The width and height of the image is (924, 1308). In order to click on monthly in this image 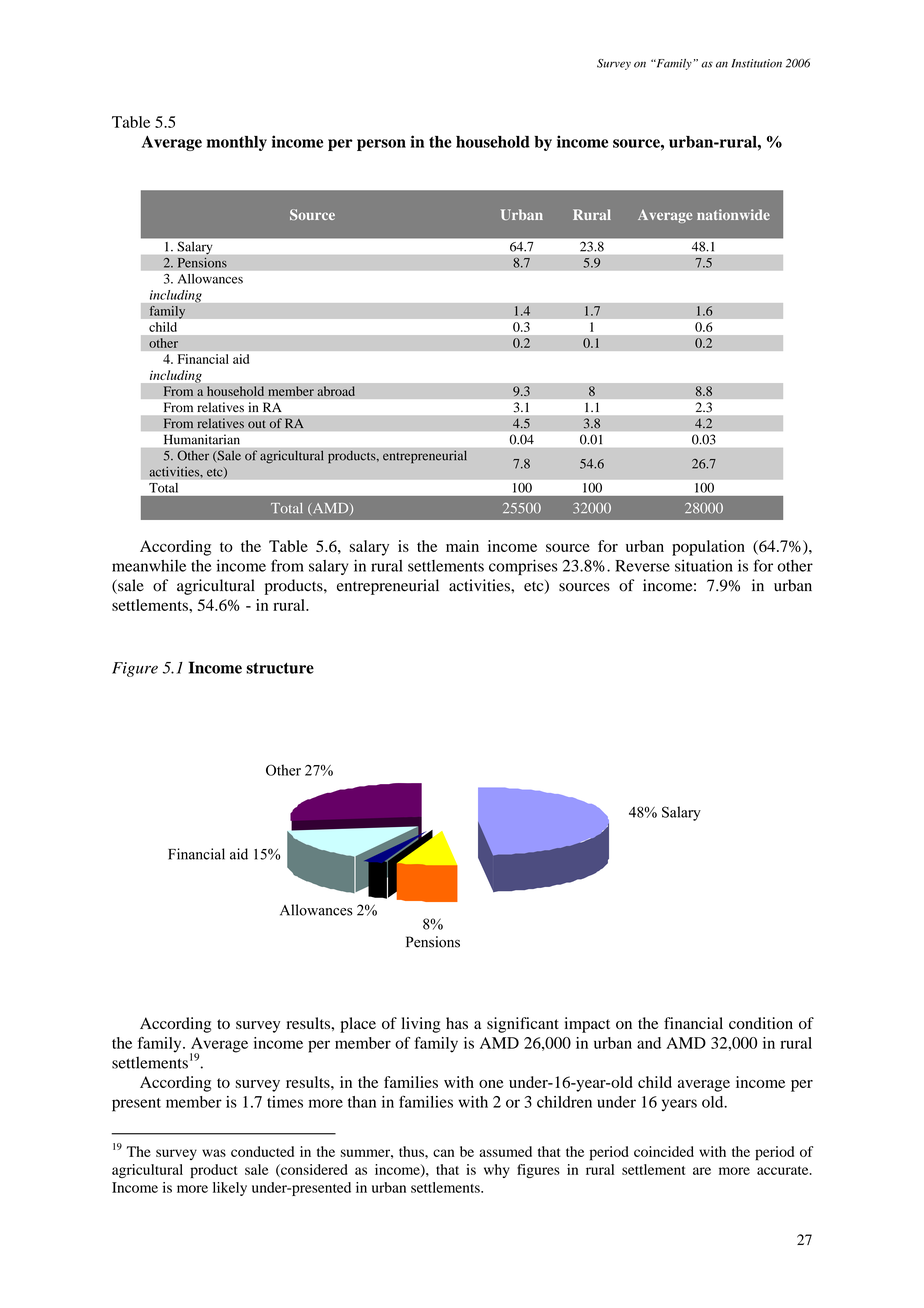, I will do `click(237, 143)`.
